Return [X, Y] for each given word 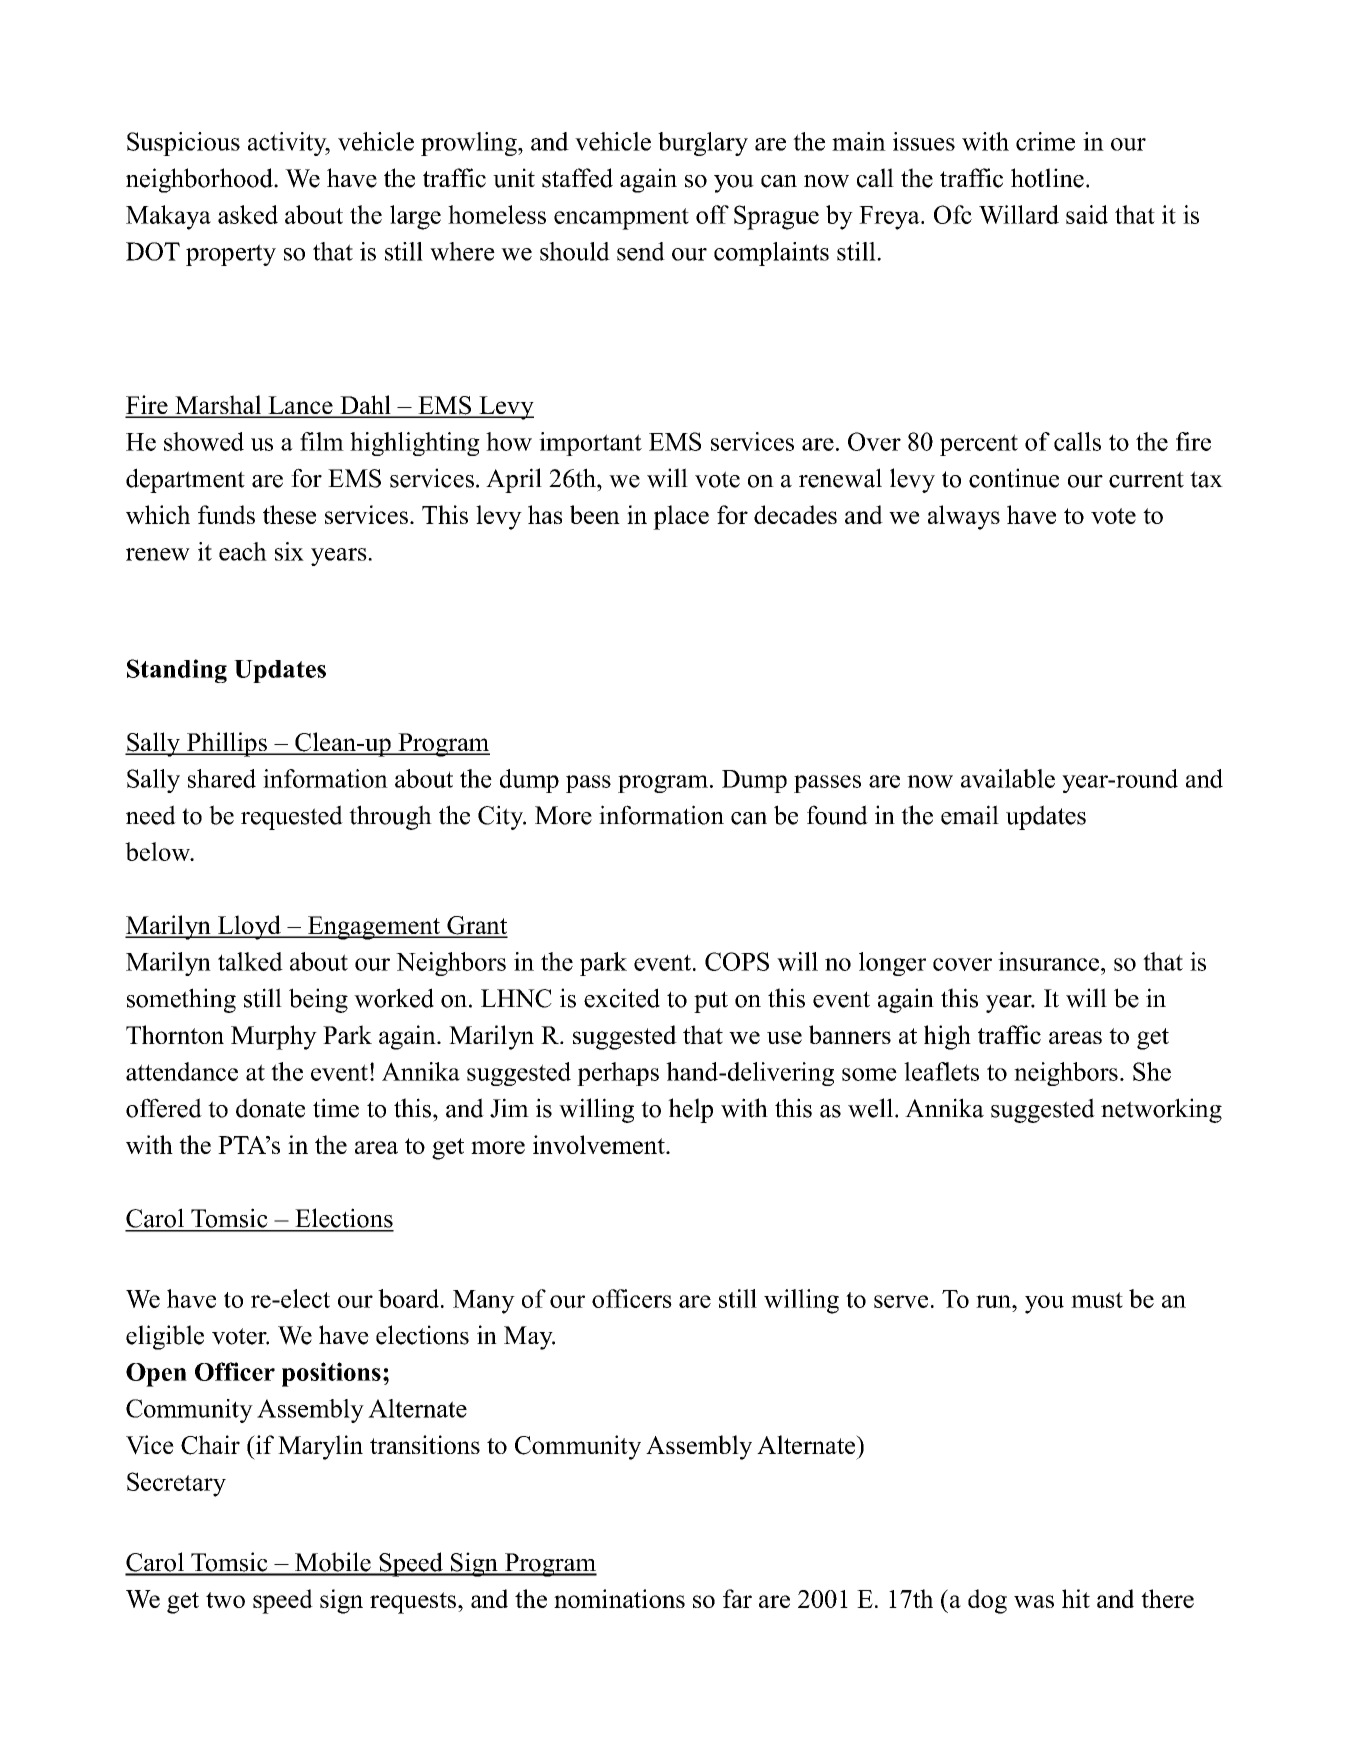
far [737, 1598]
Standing [177, 671]
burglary [703, 144]
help [690, 1110]
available [1008, 778]
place [681, 517]
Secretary [176, 1484]
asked [248, 214]
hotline [1047, 178]
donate [270, 1108]
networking [1161, 1110]
